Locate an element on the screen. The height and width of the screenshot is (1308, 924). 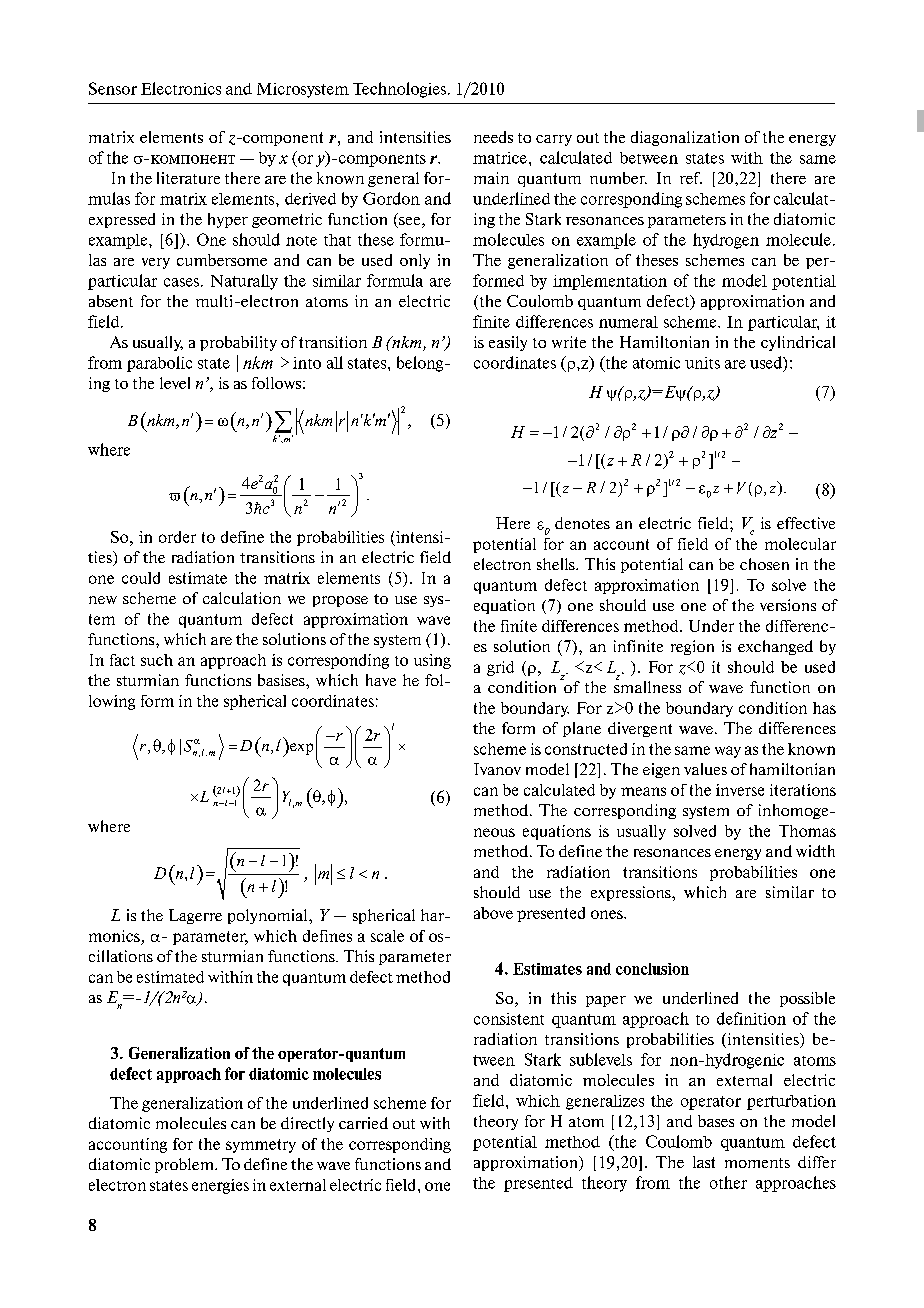
diagonalization is located at coordinates (685, 138).
